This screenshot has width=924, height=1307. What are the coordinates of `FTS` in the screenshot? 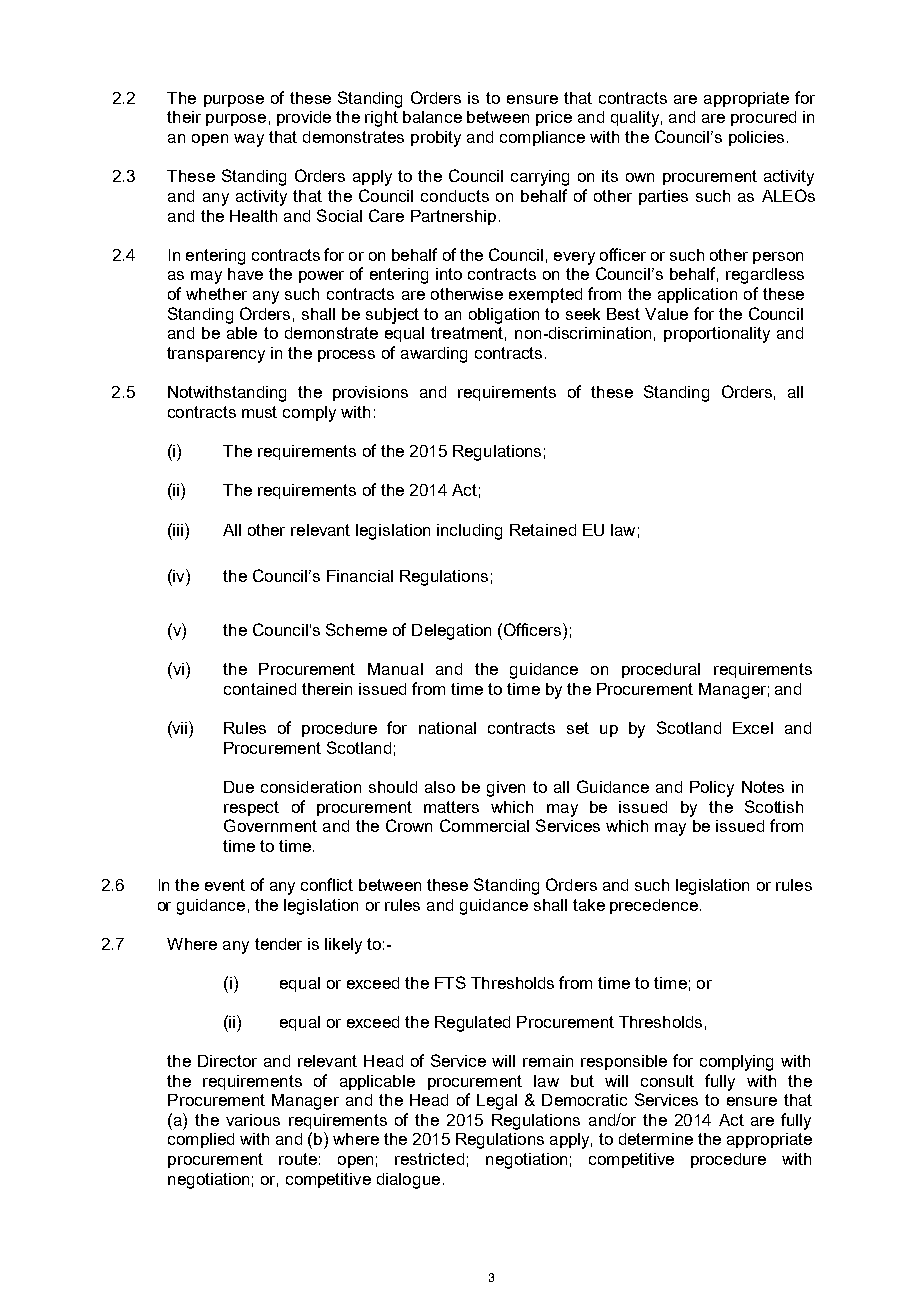 It's located at (450, 982).
